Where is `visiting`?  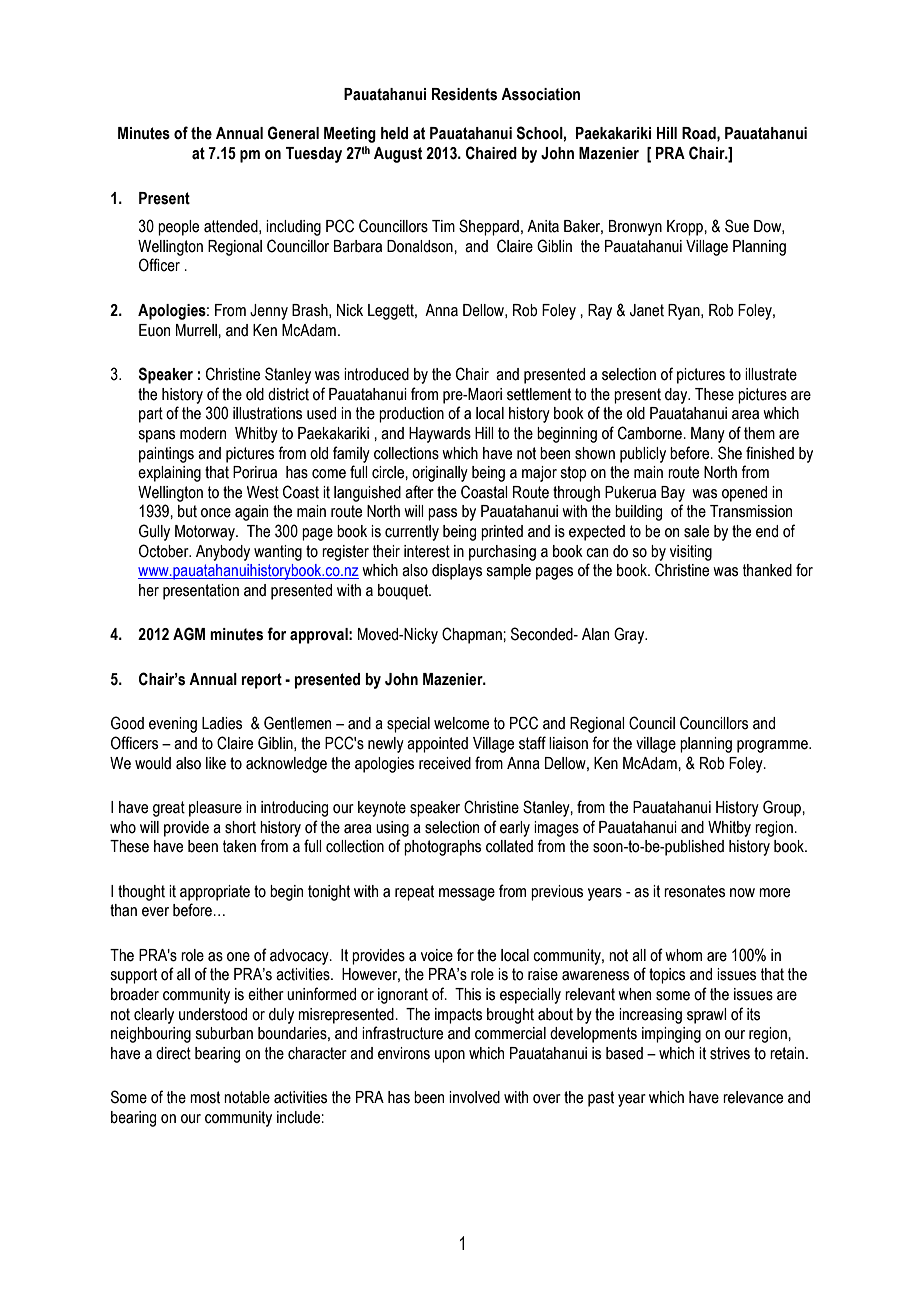 visiting is located at coordinates (691, 553).
